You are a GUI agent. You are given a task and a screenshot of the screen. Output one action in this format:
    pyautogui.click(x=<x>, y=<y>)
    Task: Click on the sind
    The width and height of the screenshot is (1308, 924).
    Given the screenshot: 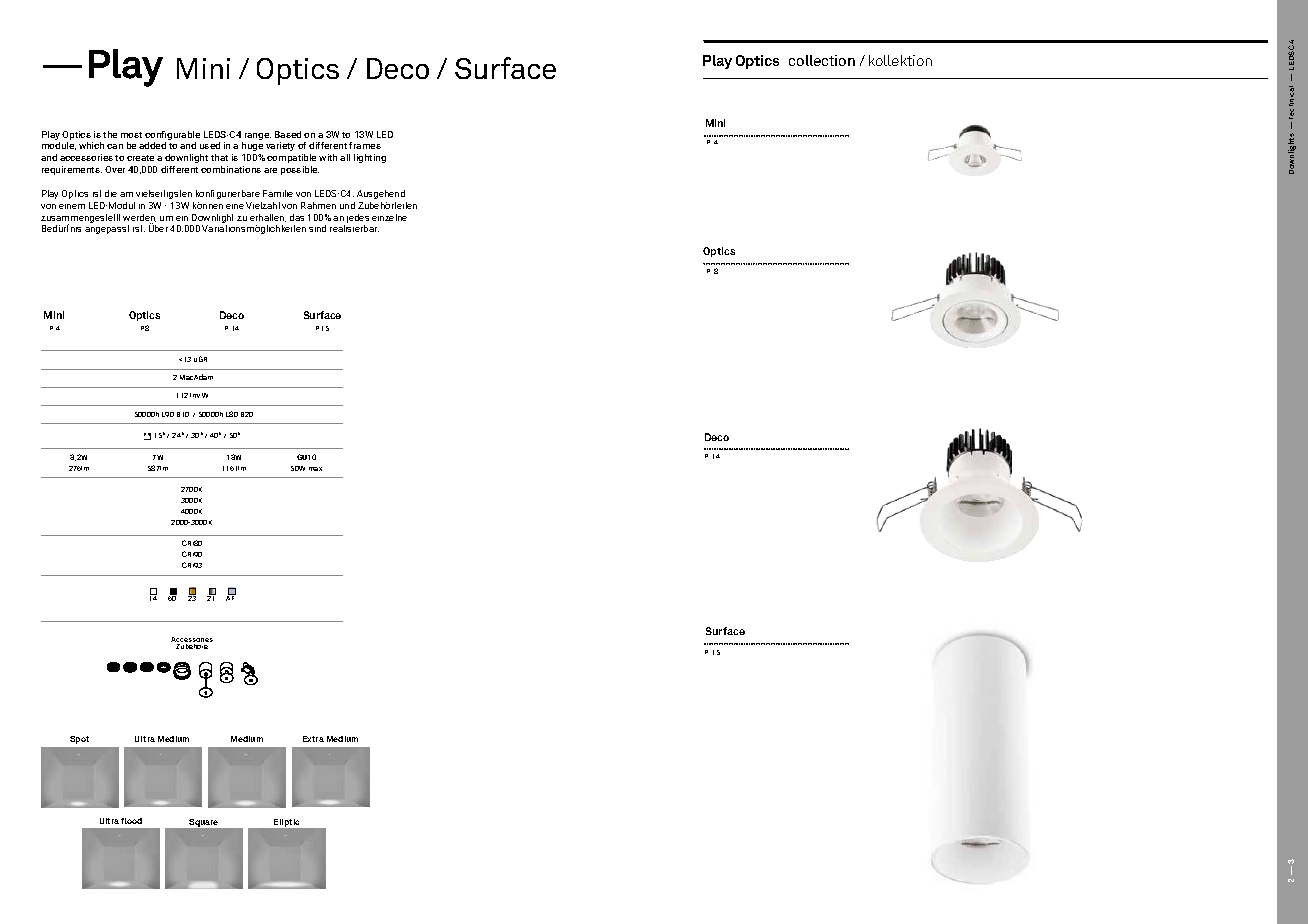 What is the action you would take?
    pyautogui.click(x=317, y=228)
